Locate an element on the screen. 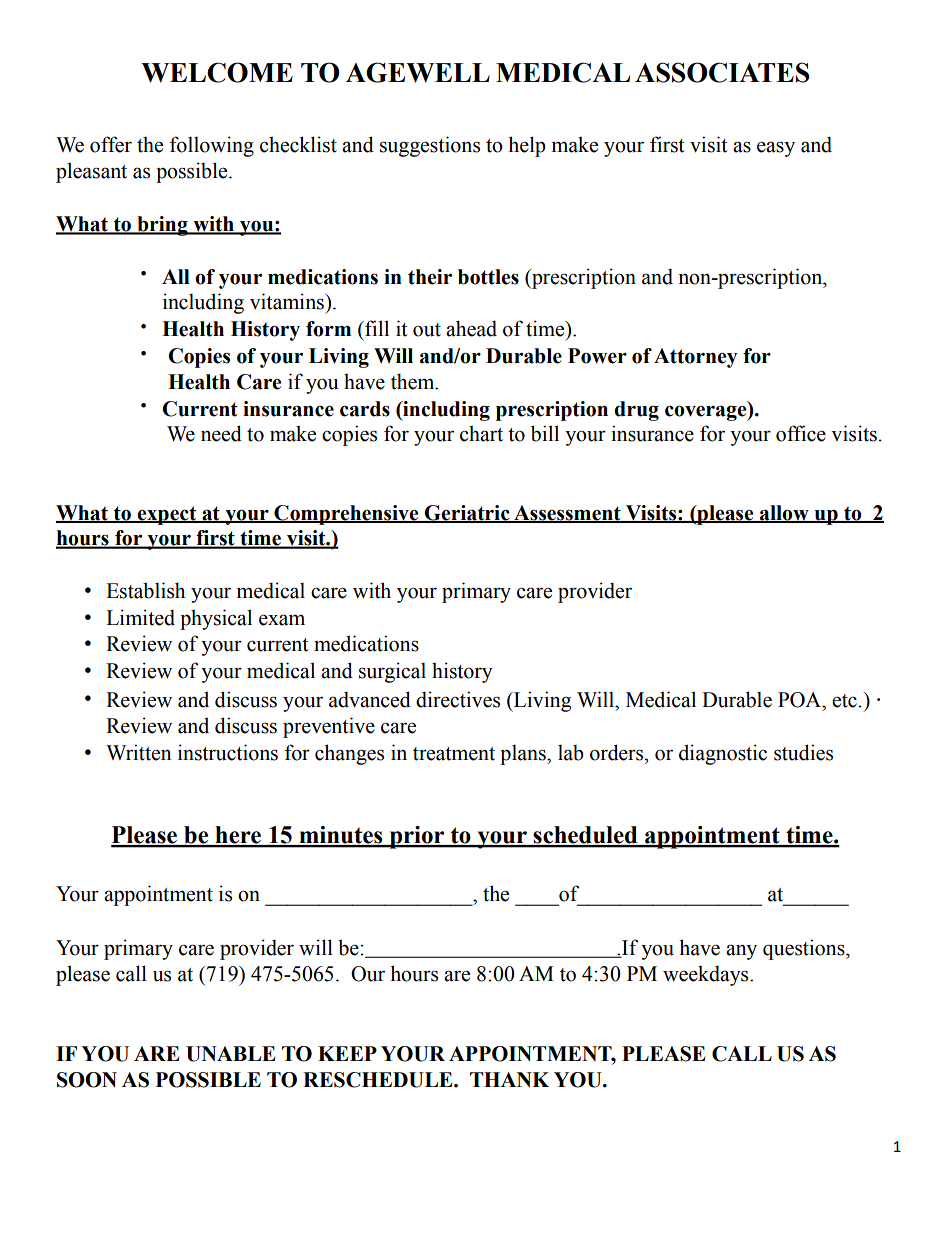 Image resolution: width=952 pixels, height=1233 pixels. allow is located at coordinates (784, 513).
